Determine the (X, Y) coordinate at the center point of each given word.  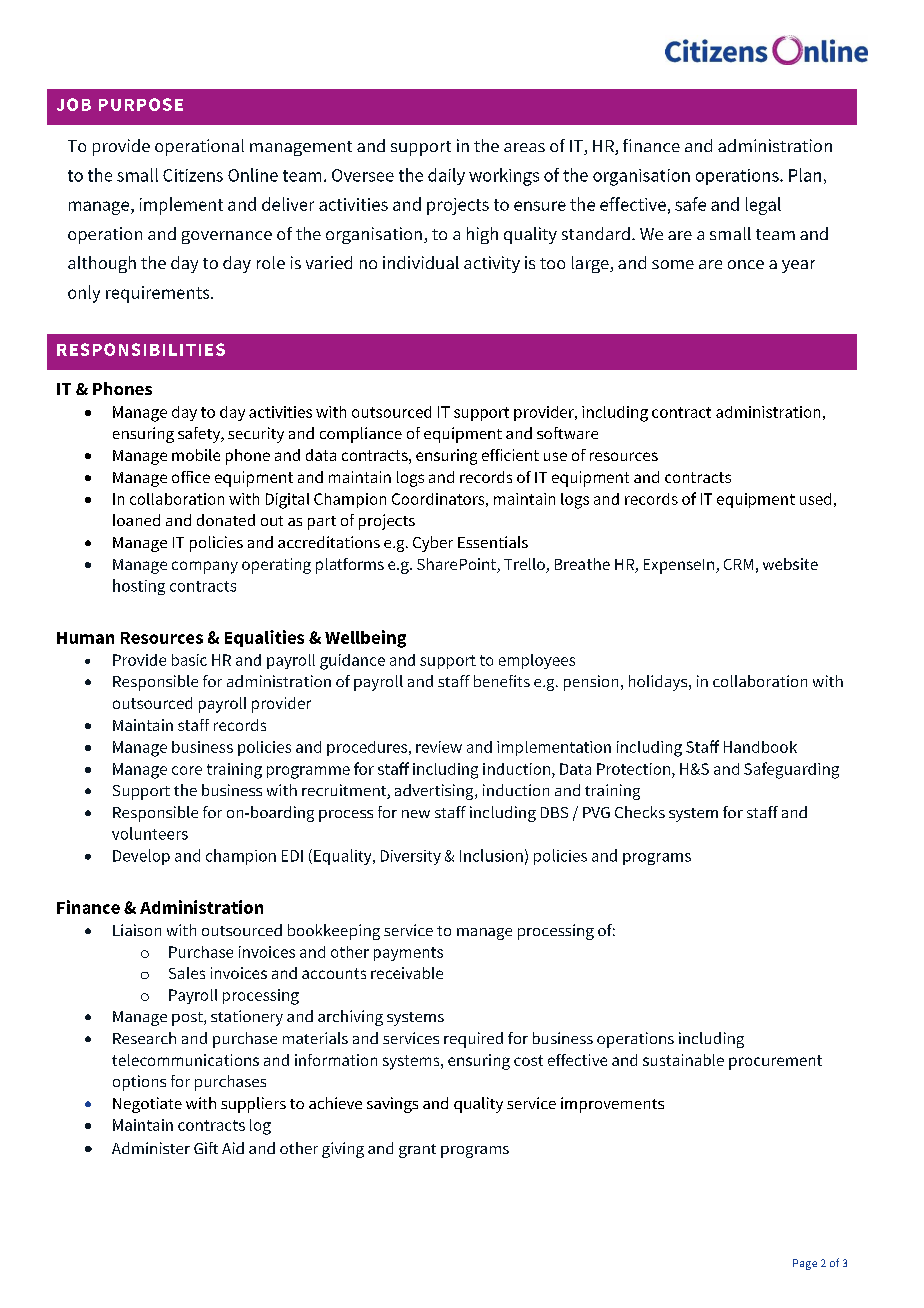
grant (417, 1151)
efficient (510, 455)
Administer (151, 1148)
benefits (502, 681)
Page (805, 1264)
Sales (187, 973)
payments (408, 954)
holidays (659, 683)
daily (446, 176)
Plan (805, 175)
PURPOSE (141, 104)
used (815, 499)
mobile (196, 455)
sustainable (683, 1060)
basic (189, 660)
